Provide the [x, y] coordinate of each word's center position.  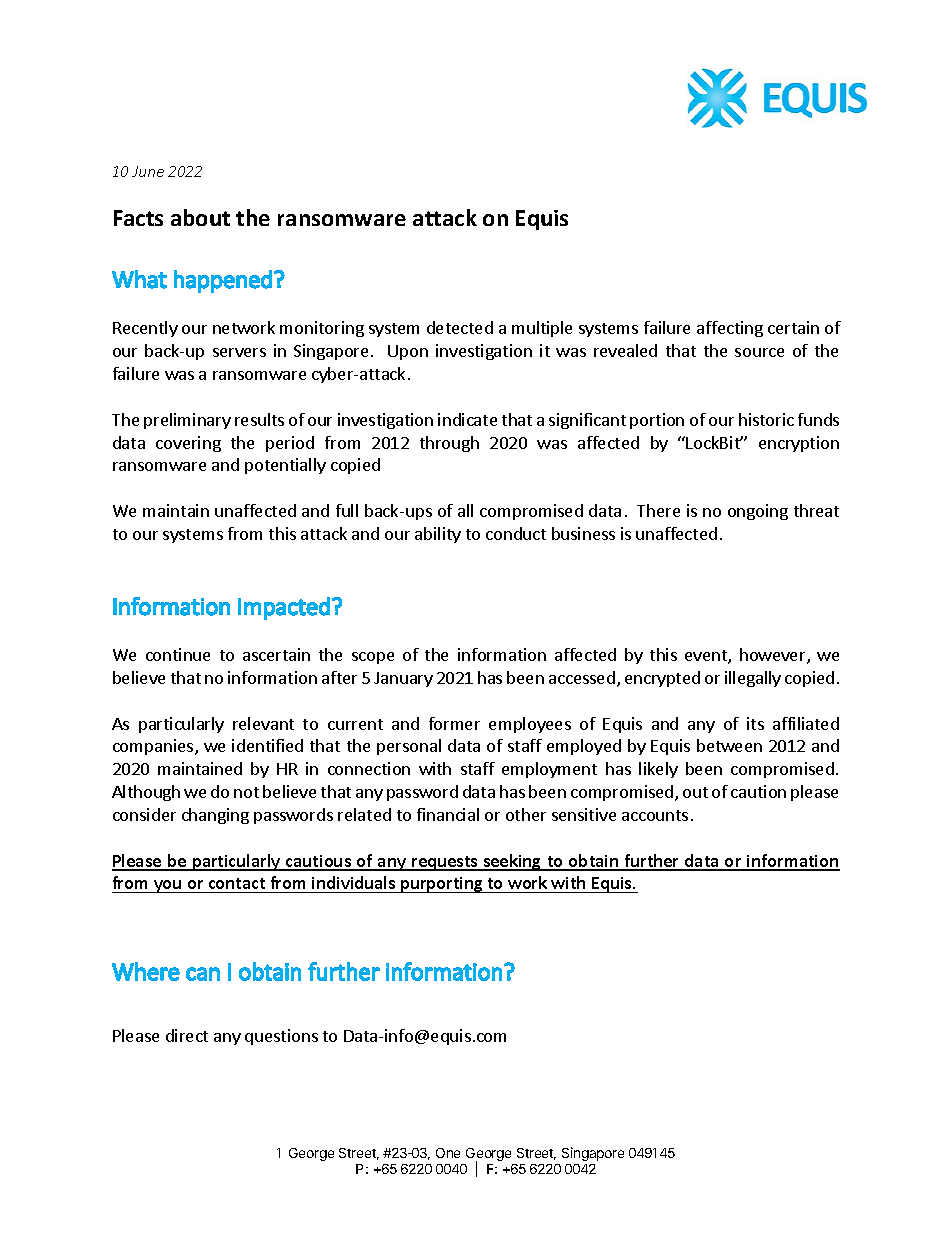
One [448, 1153]
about [200, 217]
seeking [513, 862]
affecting [730, 329]
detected [460, 327]
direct [187, 1035]
